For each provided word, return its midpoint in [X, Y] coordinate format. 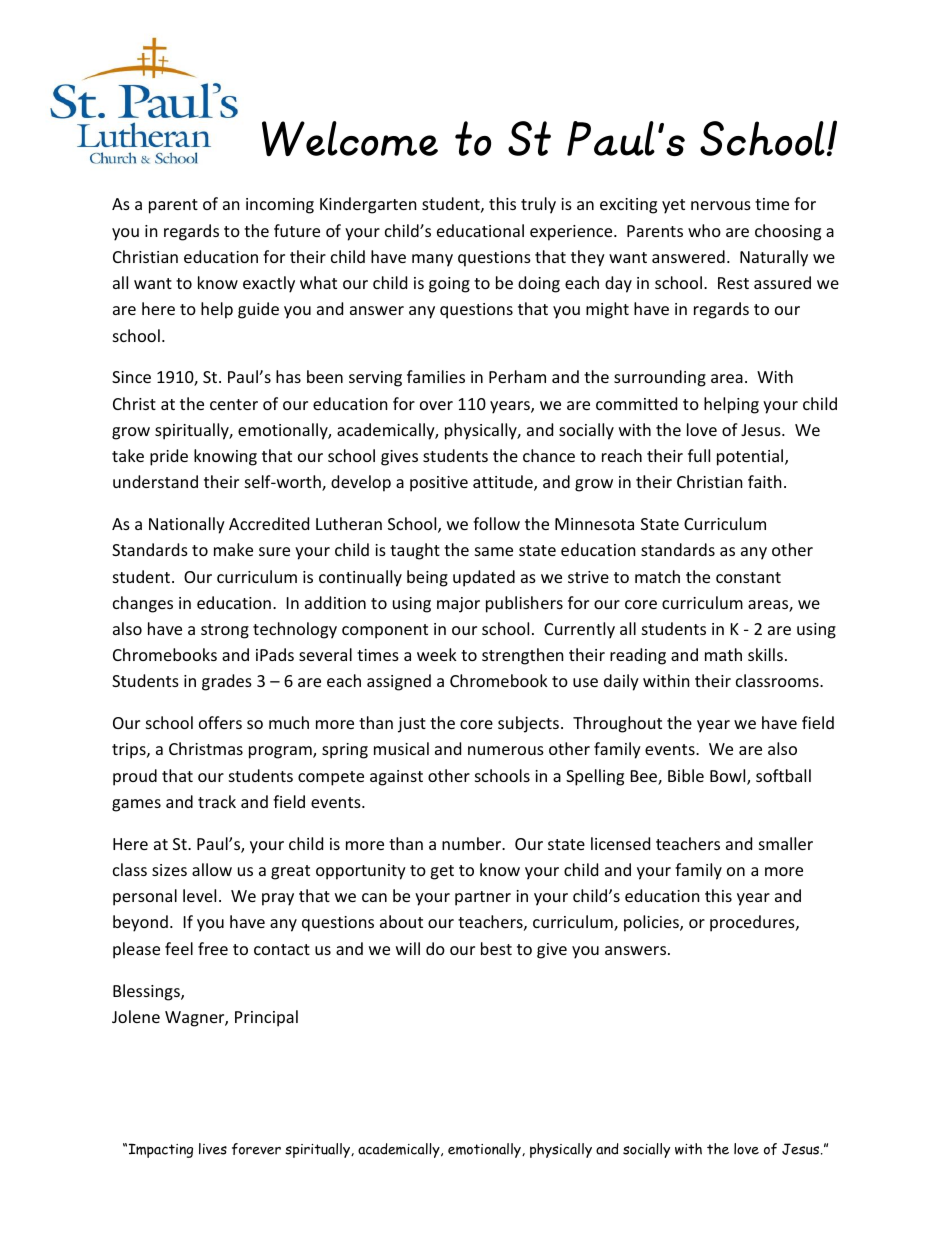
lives [213, 1149]
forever [256, 1149]
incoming [280, 206]
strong [225, 631]
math [723, 654]
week [437, 654]
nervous [721, 205]
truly [538, 205]
